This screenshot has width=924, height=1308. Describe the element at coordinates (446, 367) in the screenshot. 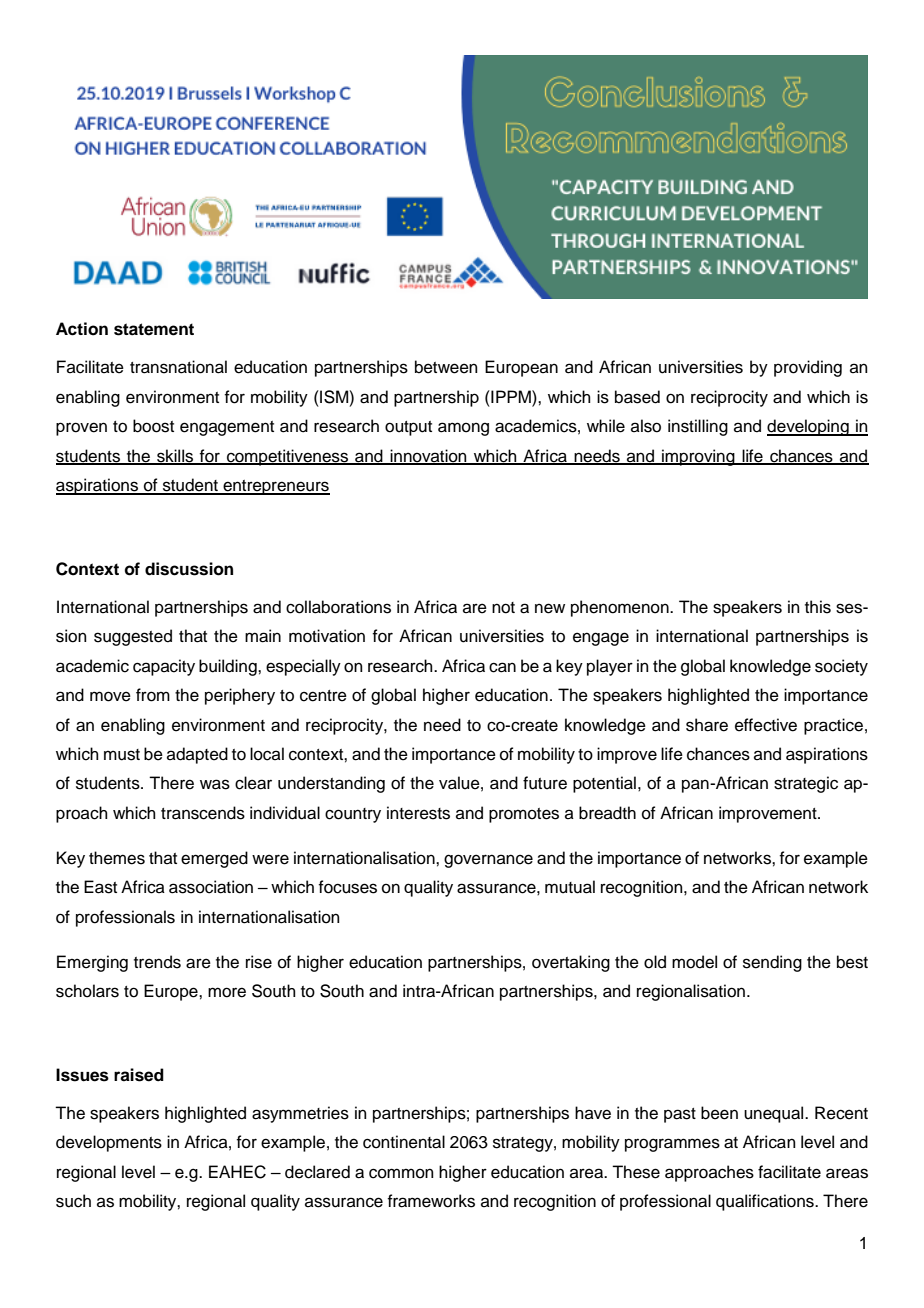

I see `between` at that location.
